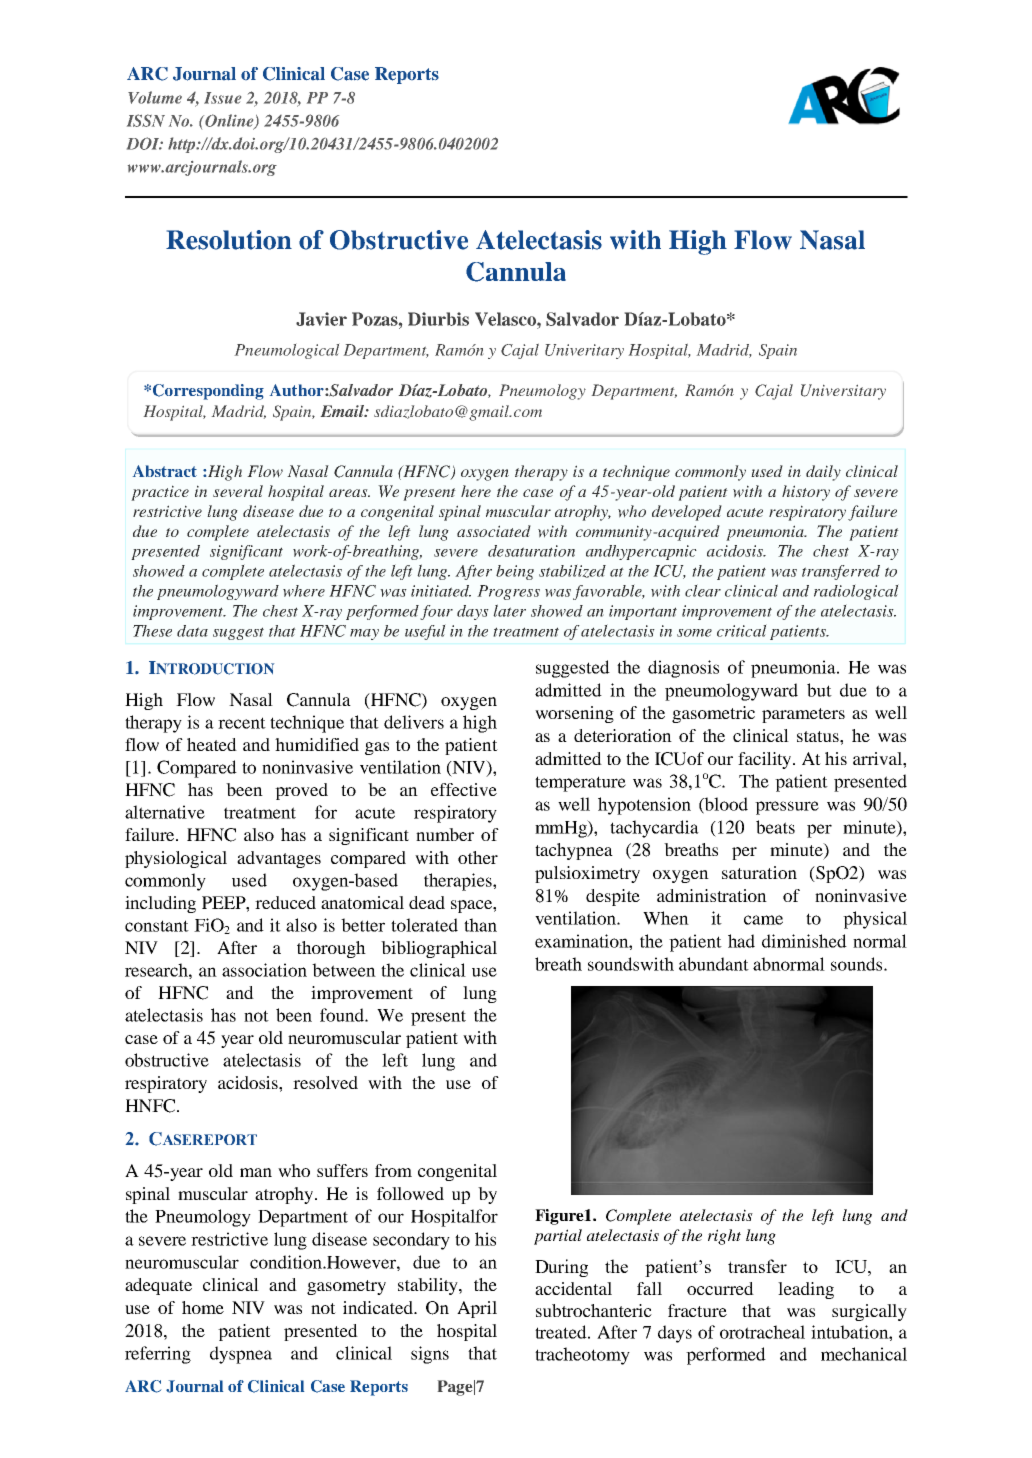 The width and height of the screenshot is (1032, 1458). I want to click on leading, so click(806, 1290).
